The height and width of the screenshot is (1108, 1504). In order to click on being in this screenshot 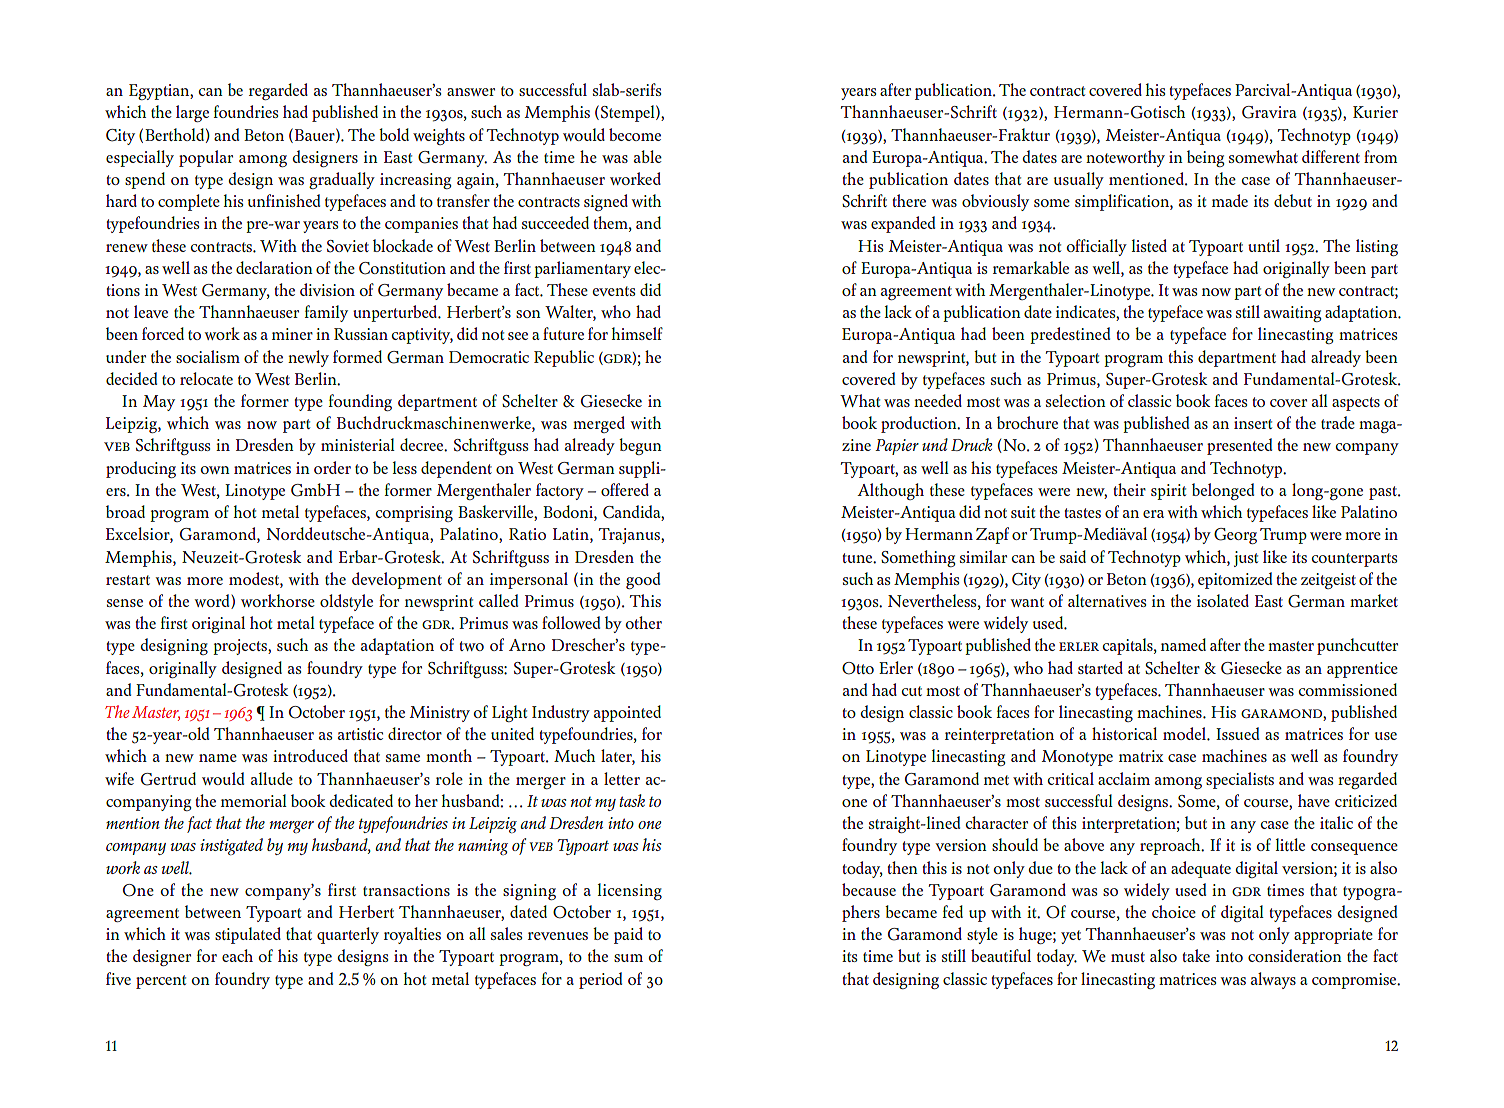, I will do `click(1205, 158)`.
